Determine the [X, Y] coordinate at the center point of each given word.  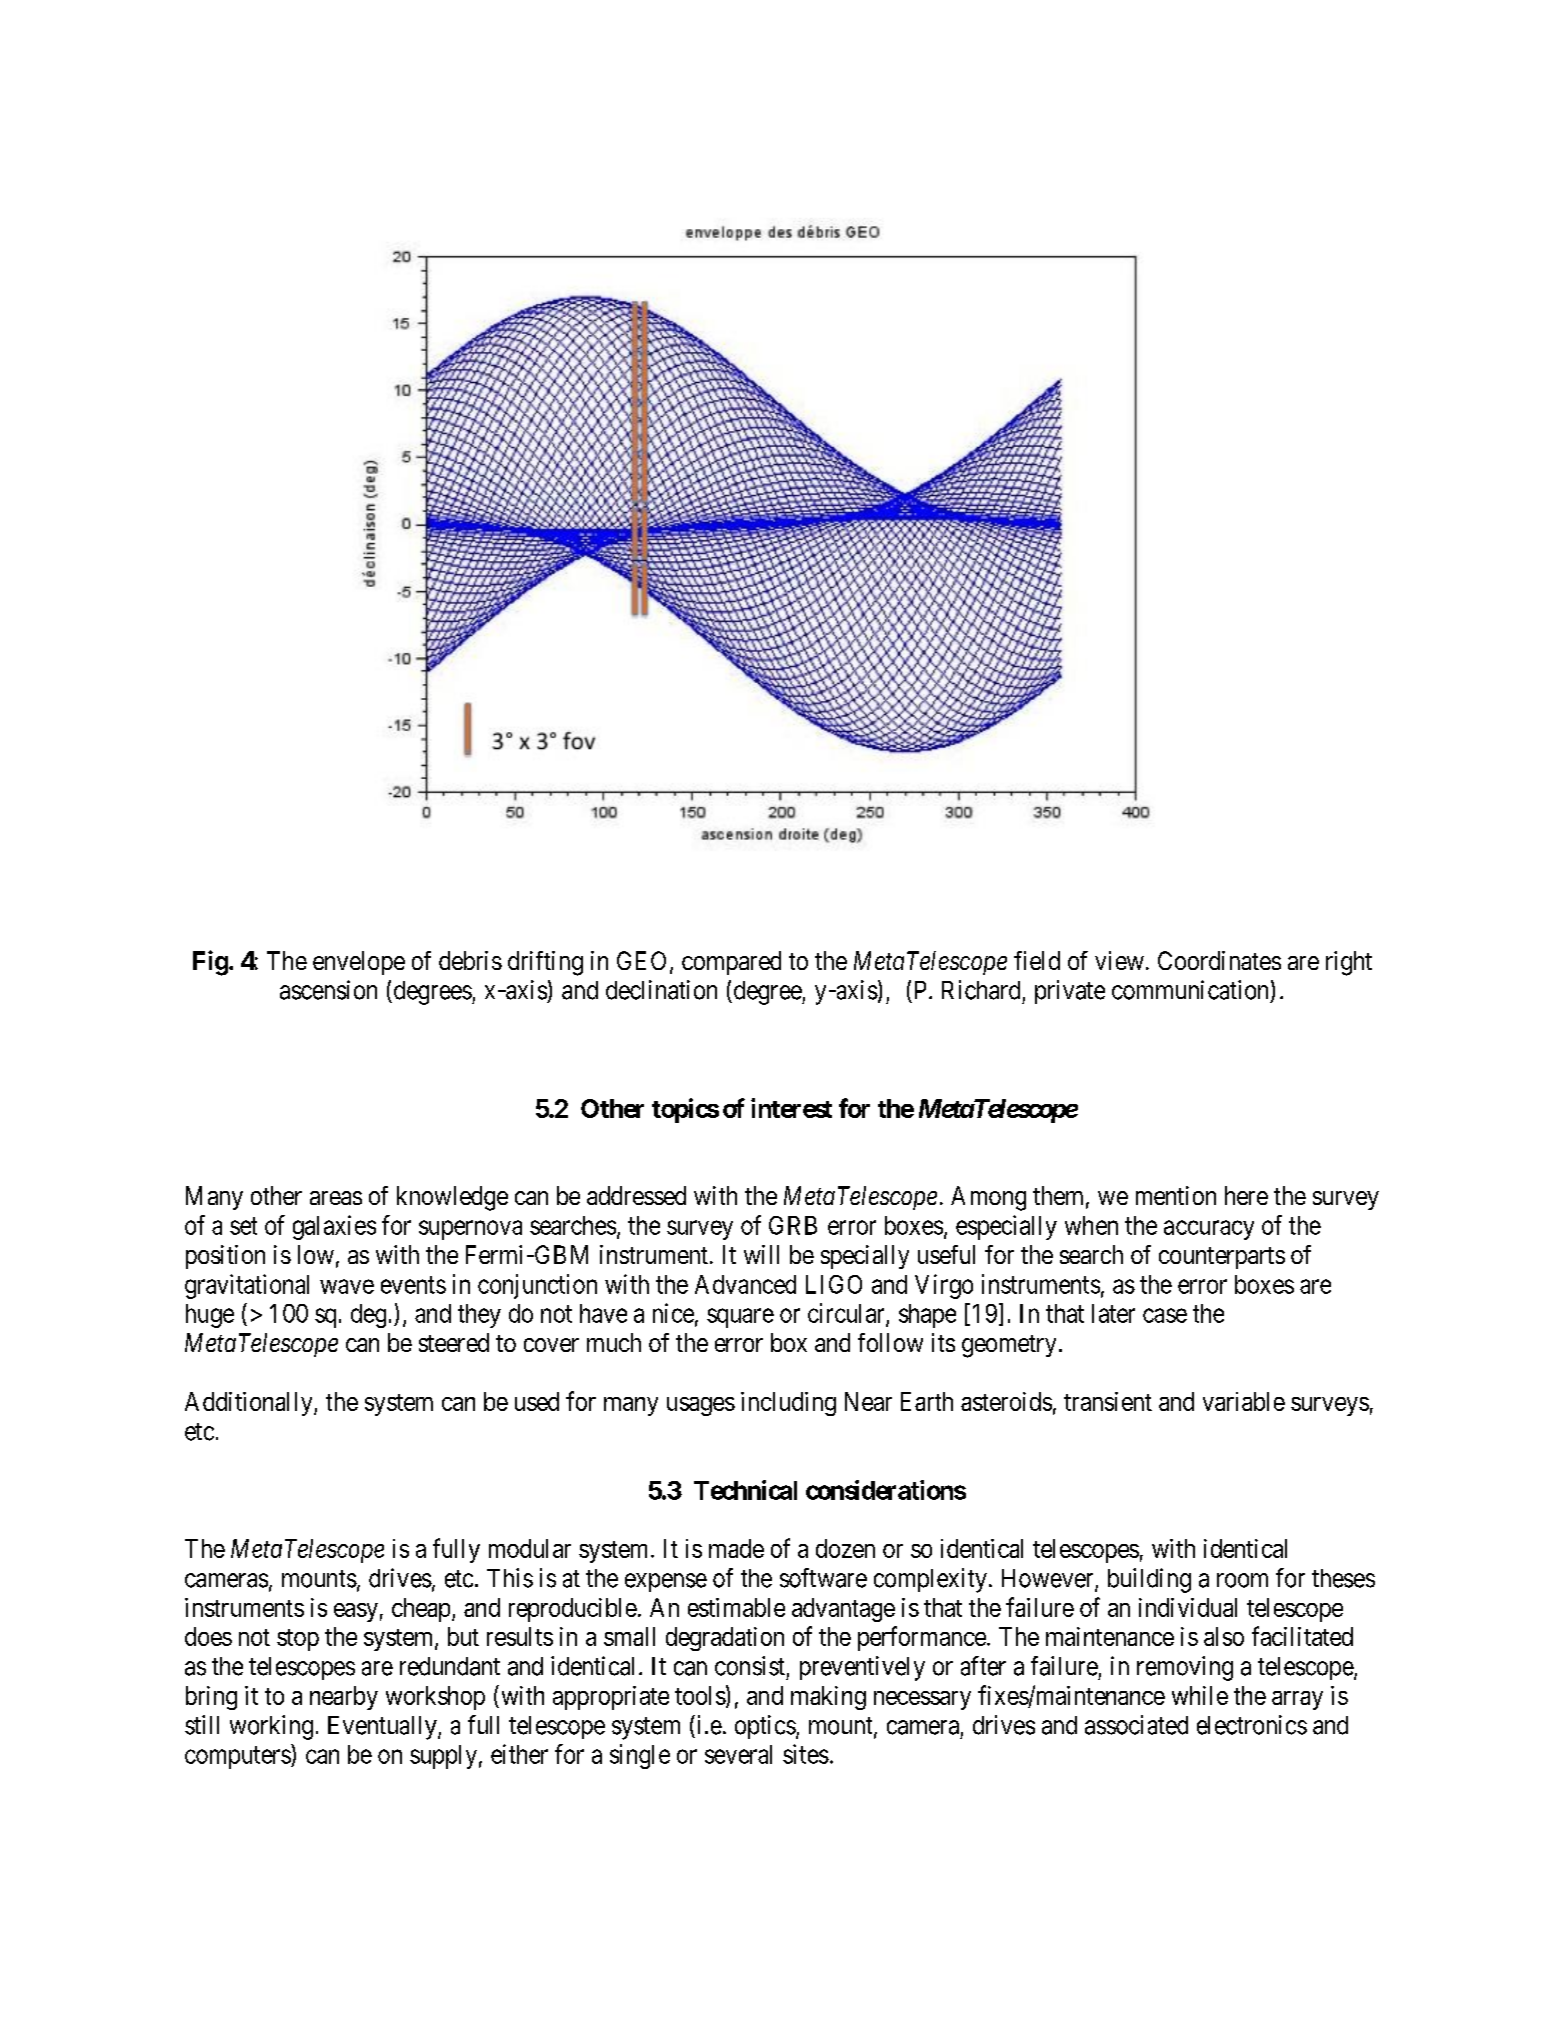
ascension [328, 990]
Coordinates [1219, 960]
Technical [745, 1490]
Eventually [383, 1728]
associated [1136, 1725]
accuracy [1209, 1230]
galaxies [334, 1227]
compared [731, 963]
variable [1244, 1401]
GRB [793, 1225]
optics [765, 1727]
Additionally [250, 1404]
